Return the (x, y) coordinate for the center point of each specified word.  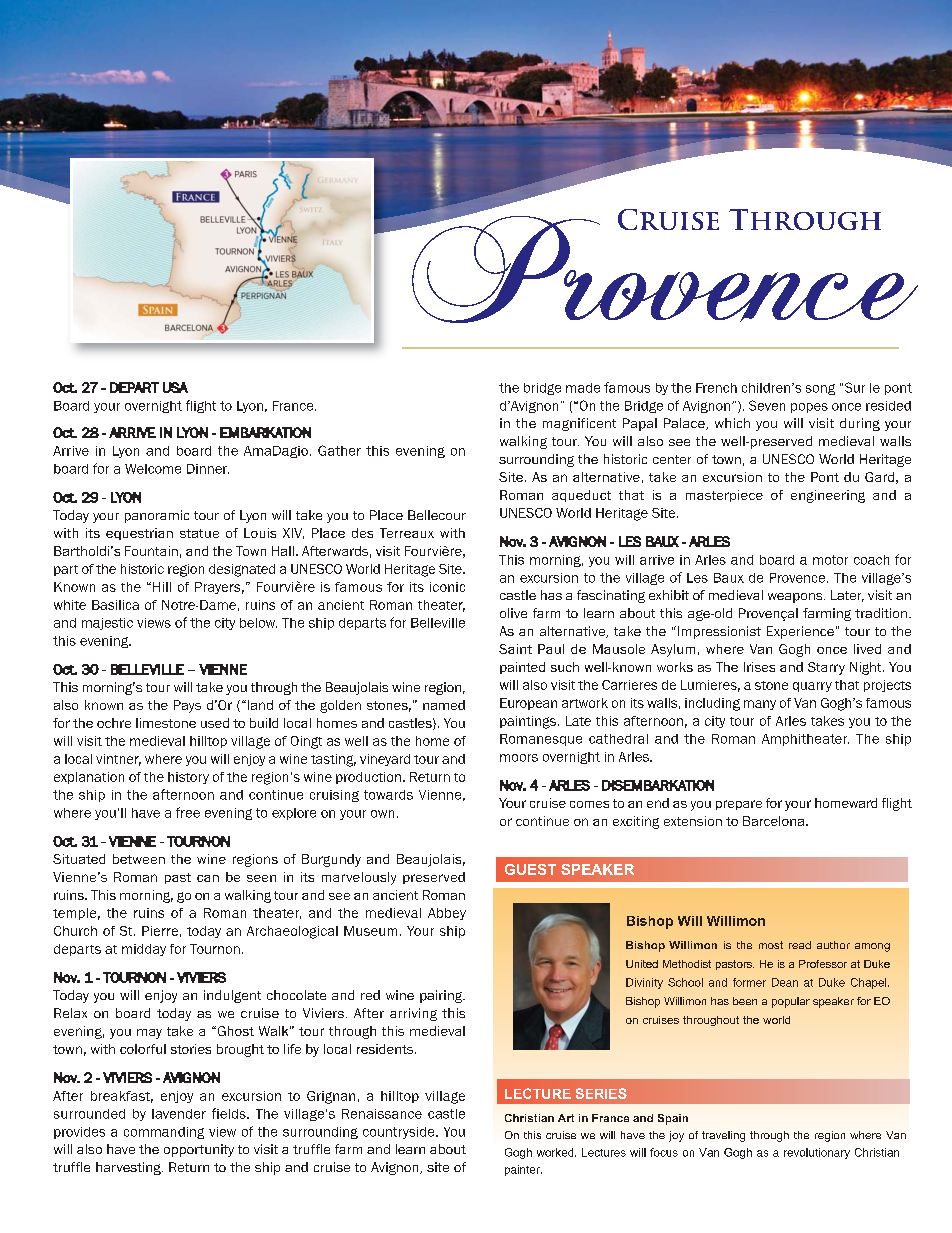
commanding (164, 1133)
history (188, 778)
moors (519, 758)
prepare (739, 805)
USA (175, 387)
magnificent (579, 424)
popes (809, 408)
